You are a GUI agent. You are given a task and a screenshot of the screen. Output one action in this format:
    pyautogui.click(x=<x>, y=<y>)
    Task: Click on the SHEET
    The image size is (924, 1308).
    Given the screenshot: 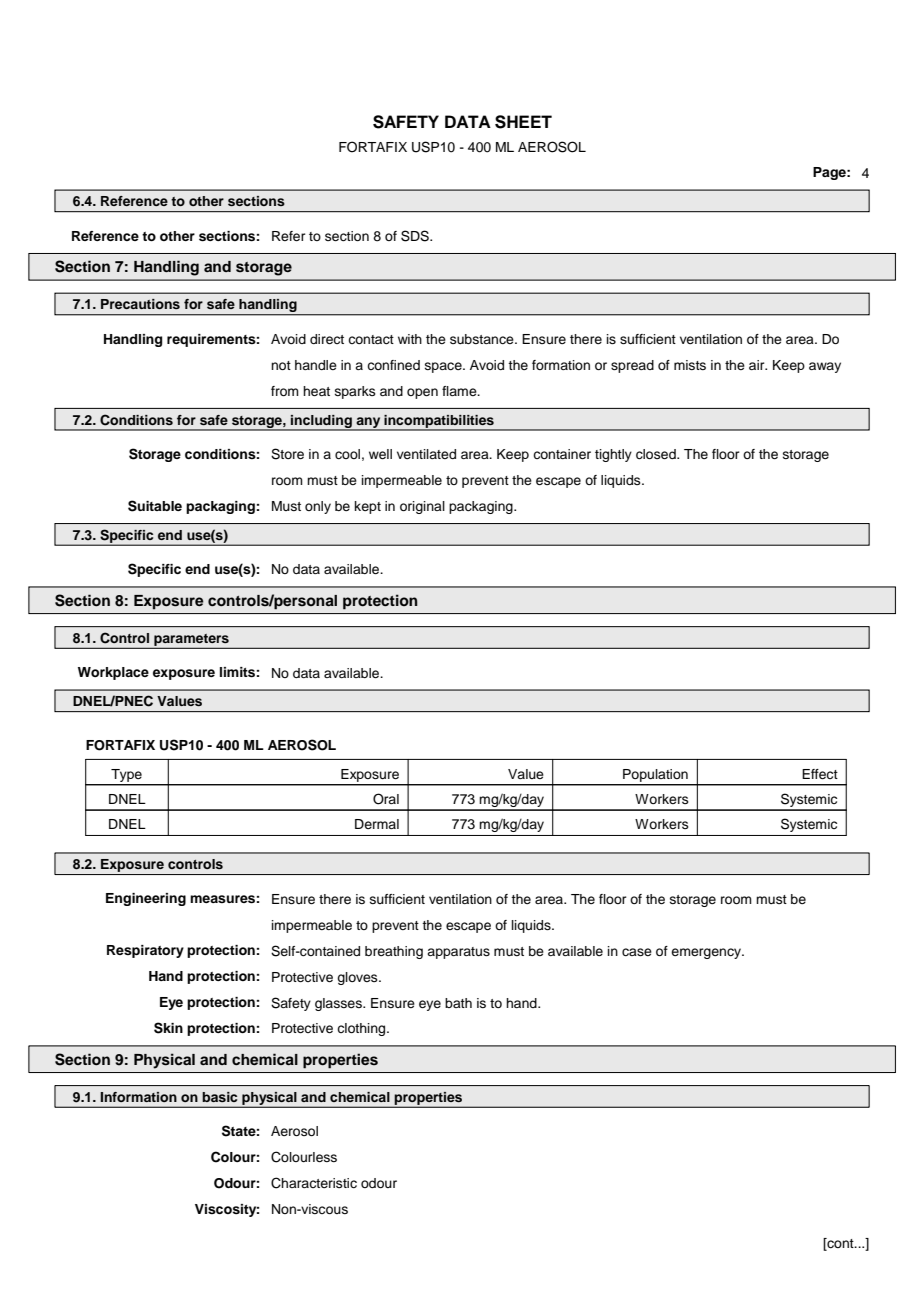 What is the action you would take?
    pyautogui.click(x=523, y=122)
